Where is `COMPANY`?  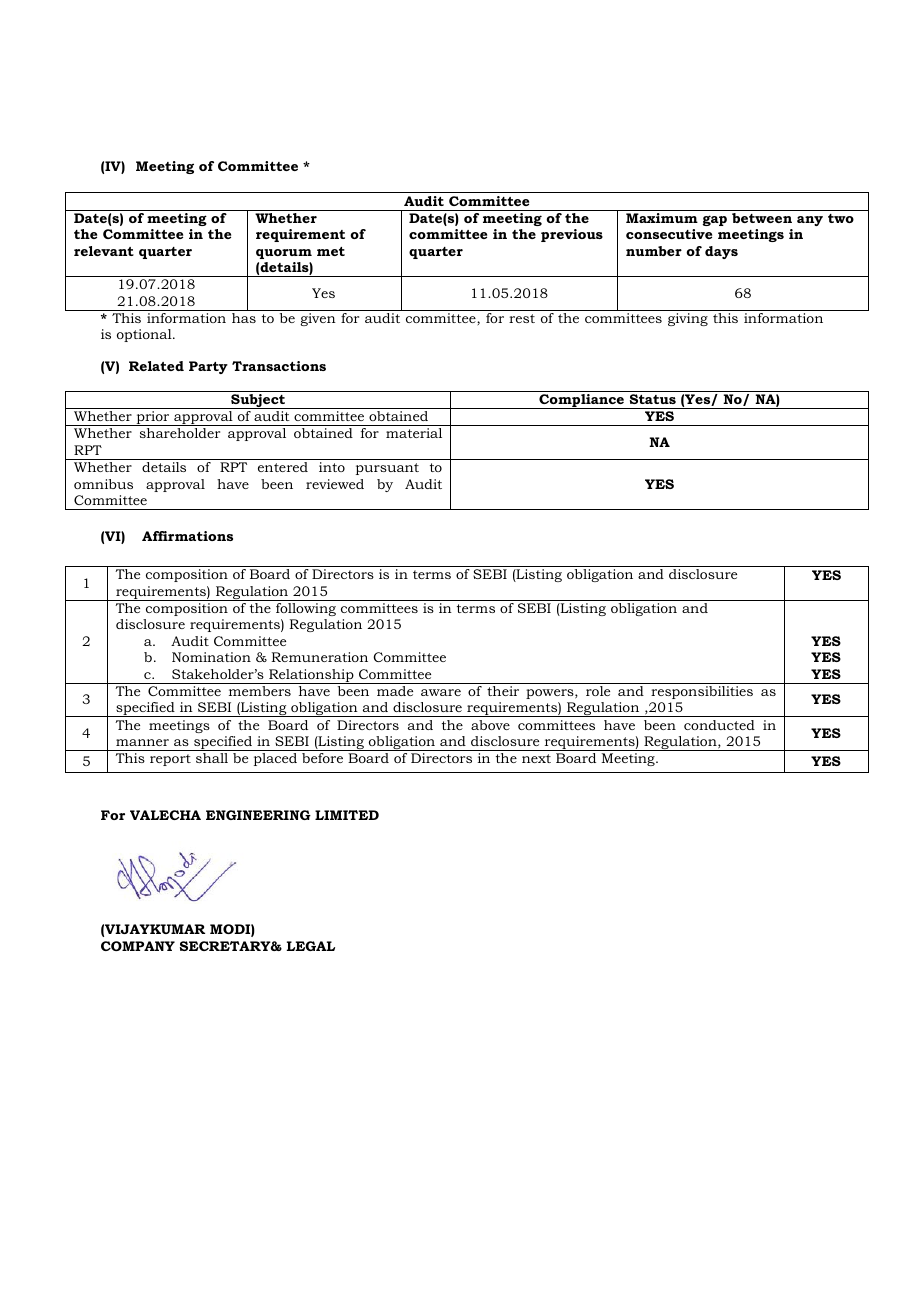
COMPANY is located at coordinates (138, 946).
